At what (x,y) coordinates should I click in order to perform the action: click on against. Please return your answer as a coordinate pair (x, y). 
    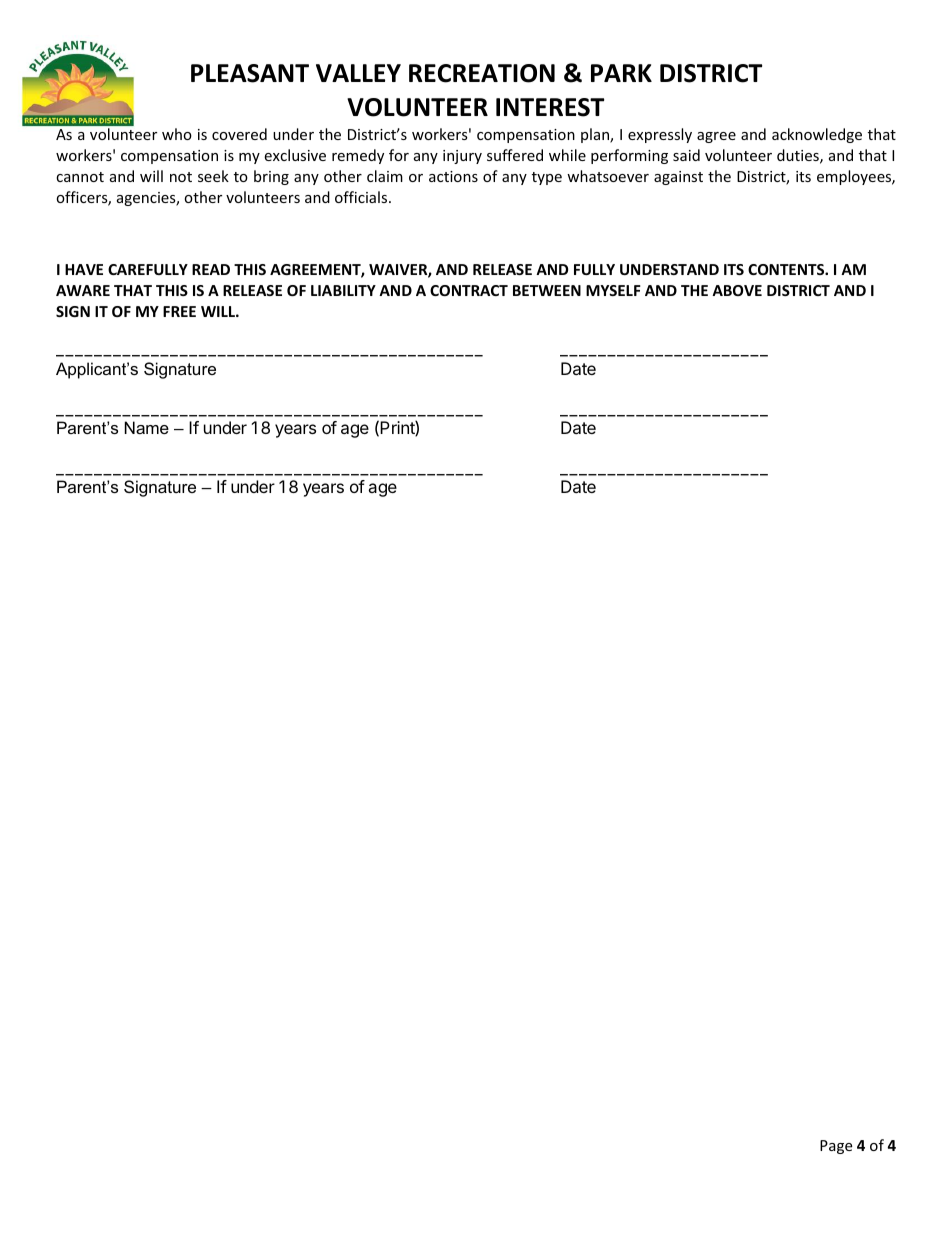
    Looking at the image, I should click on (678, 178).
